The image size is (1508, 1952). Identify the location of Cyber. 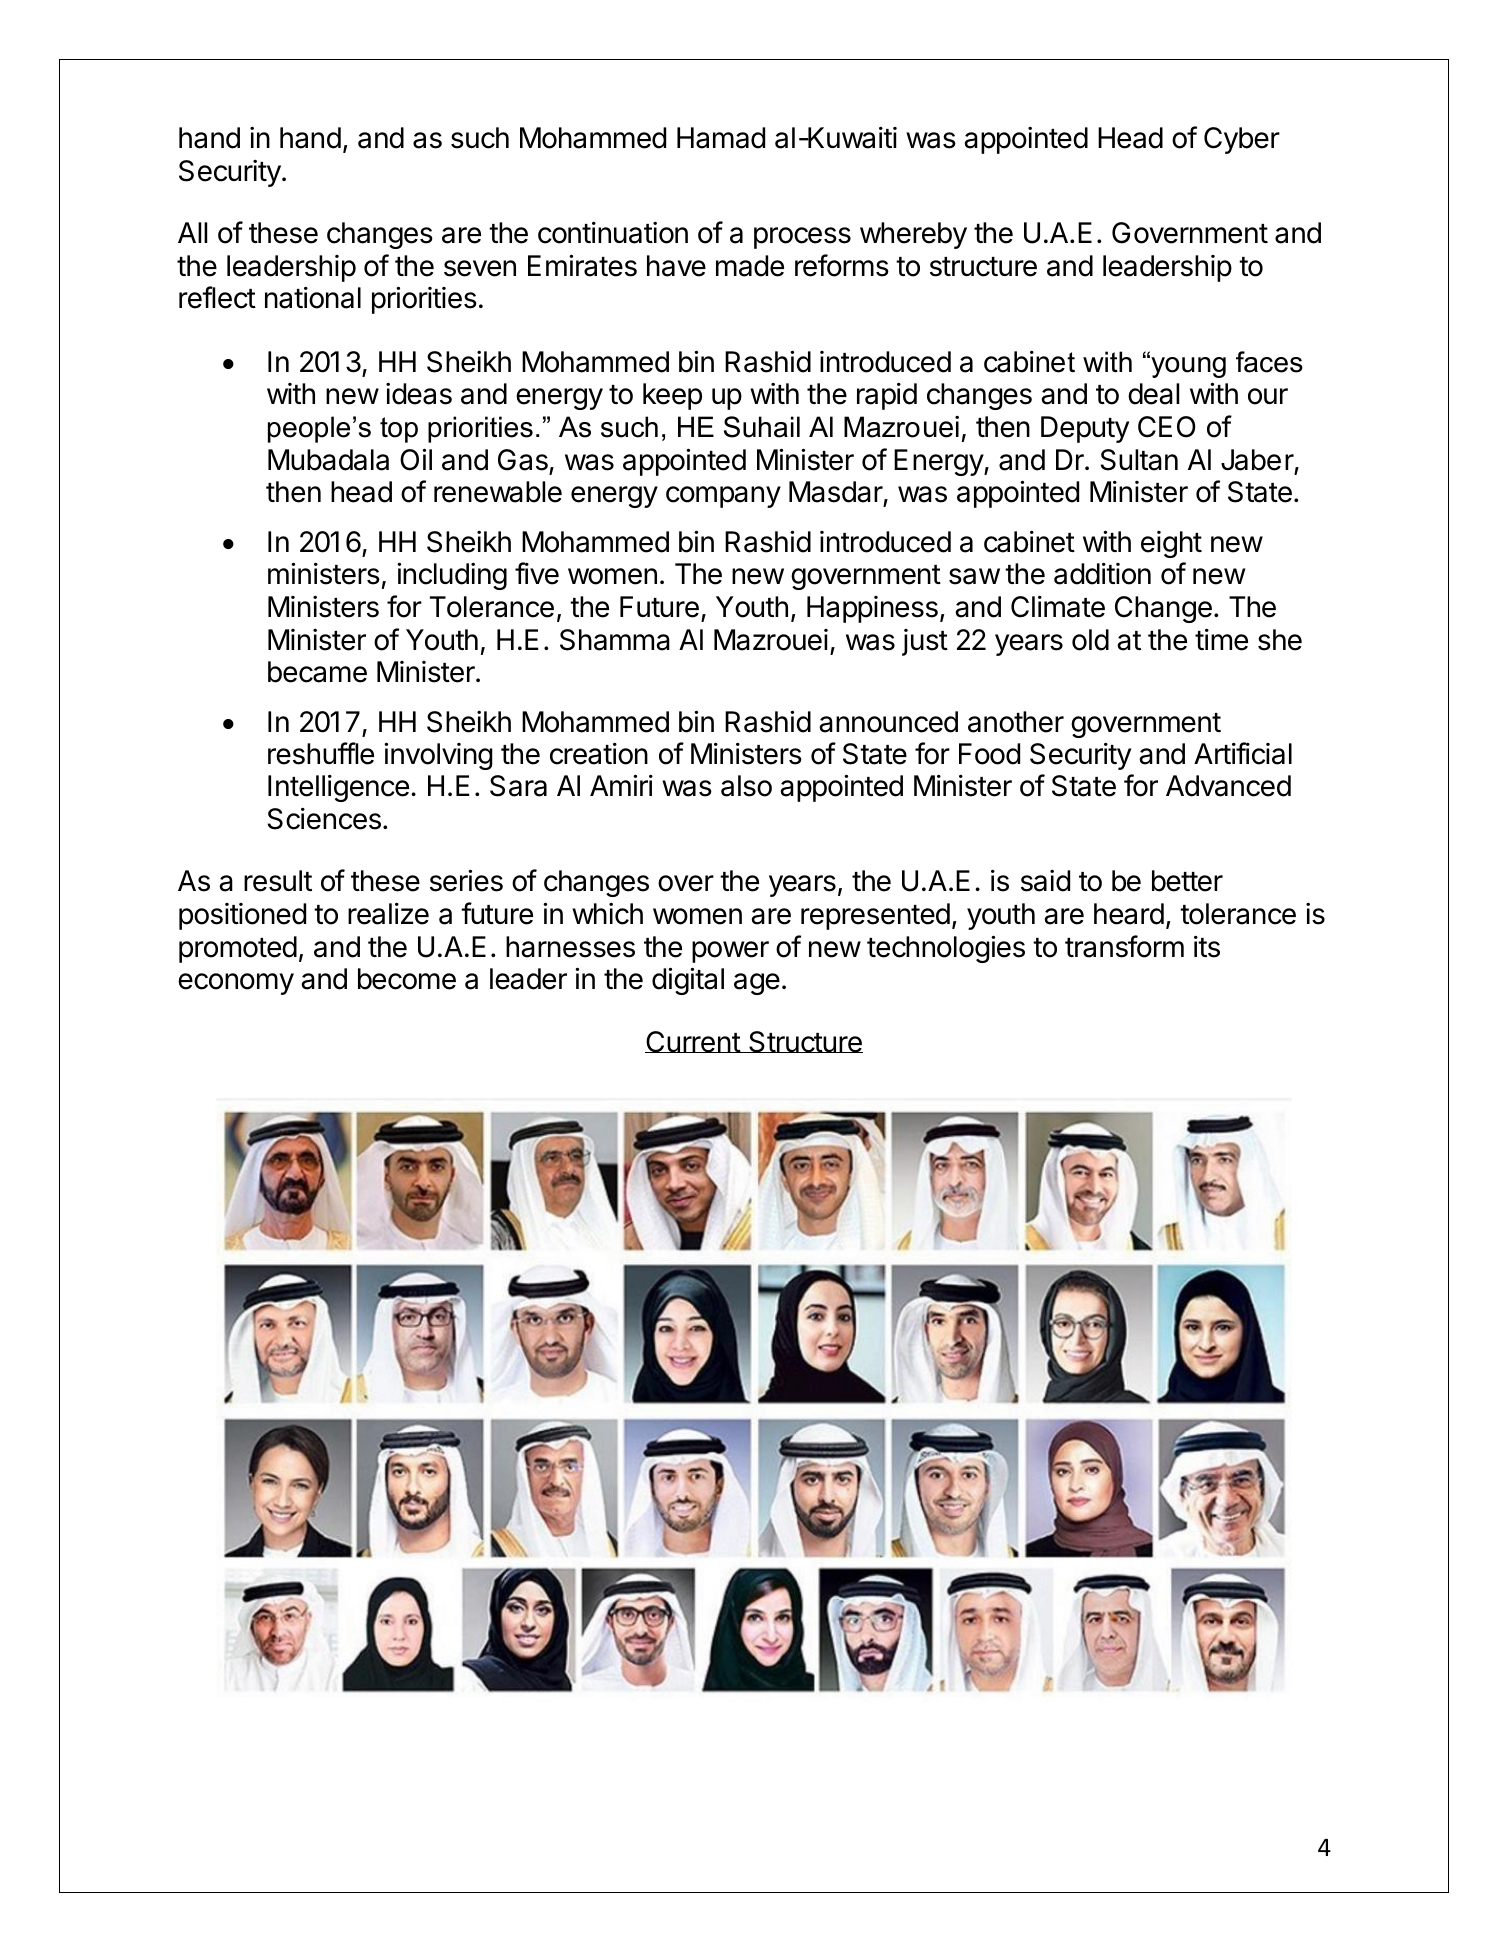
(1242, 140).
